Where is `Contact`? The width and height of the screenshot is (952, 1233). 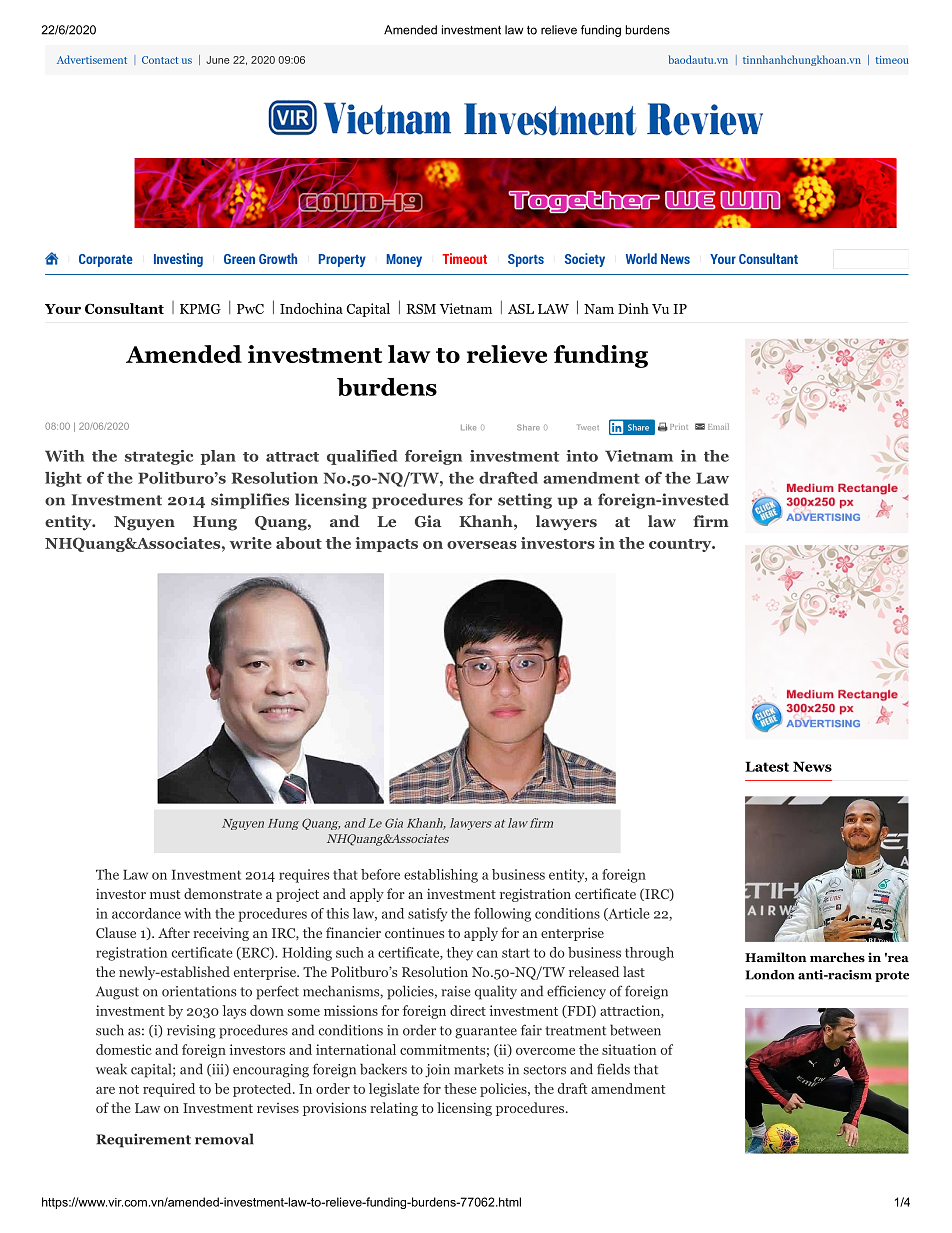
Contact is located at coordinates (160, 60).
